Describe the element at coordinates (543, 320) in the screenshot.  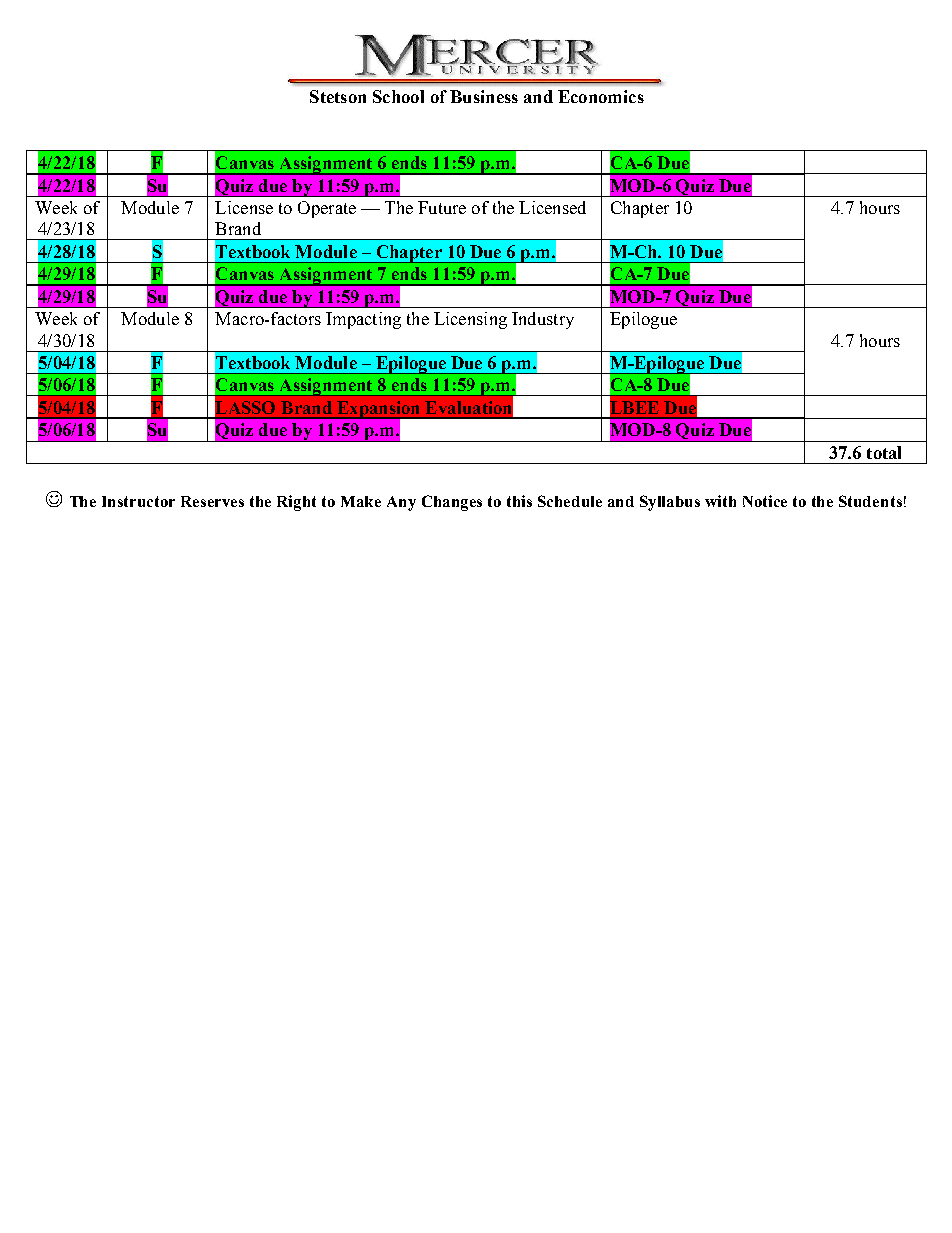
I see `Industry` at that location.
